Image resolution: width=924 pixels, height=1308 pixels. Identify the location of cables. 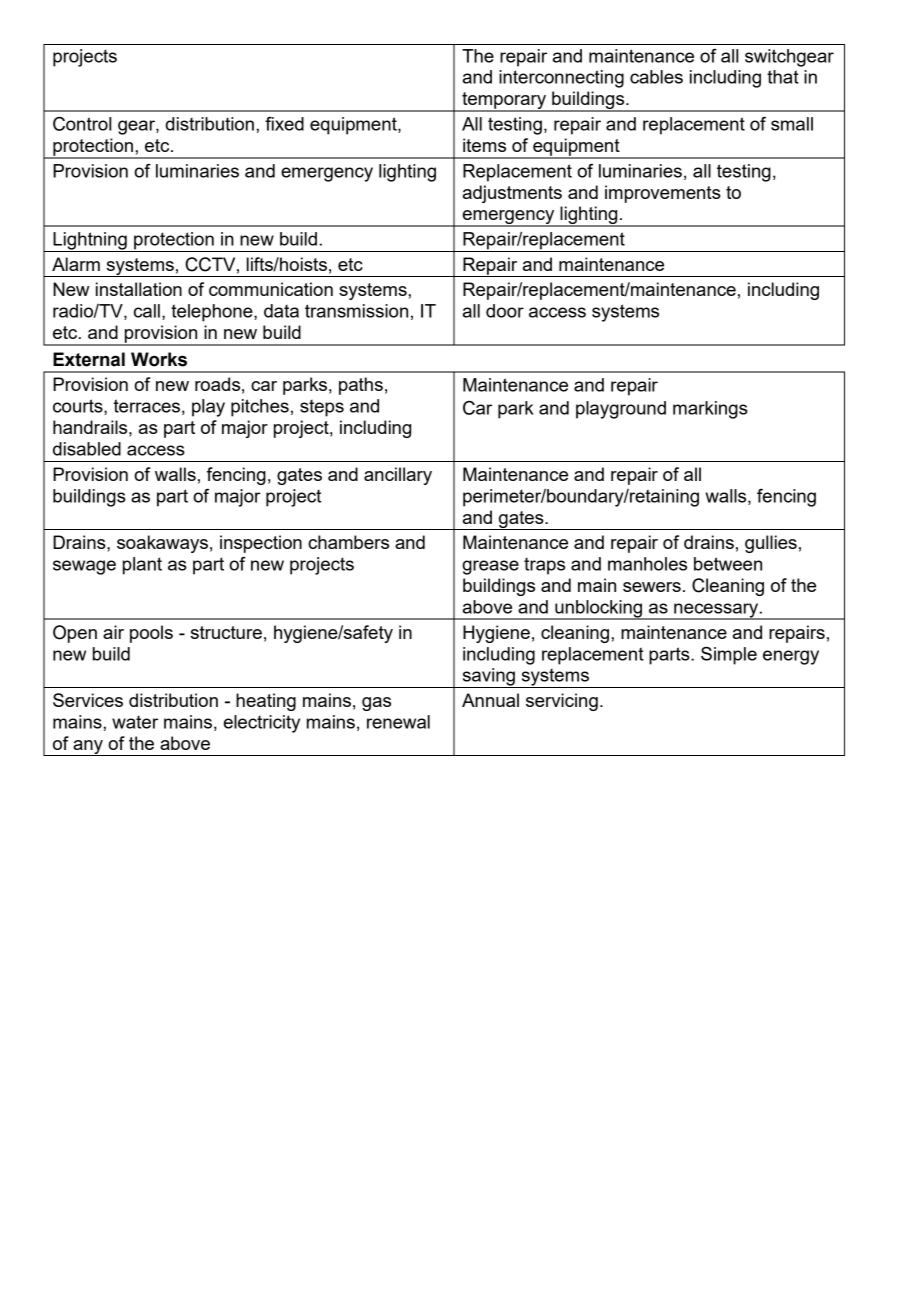
(656, 77).
